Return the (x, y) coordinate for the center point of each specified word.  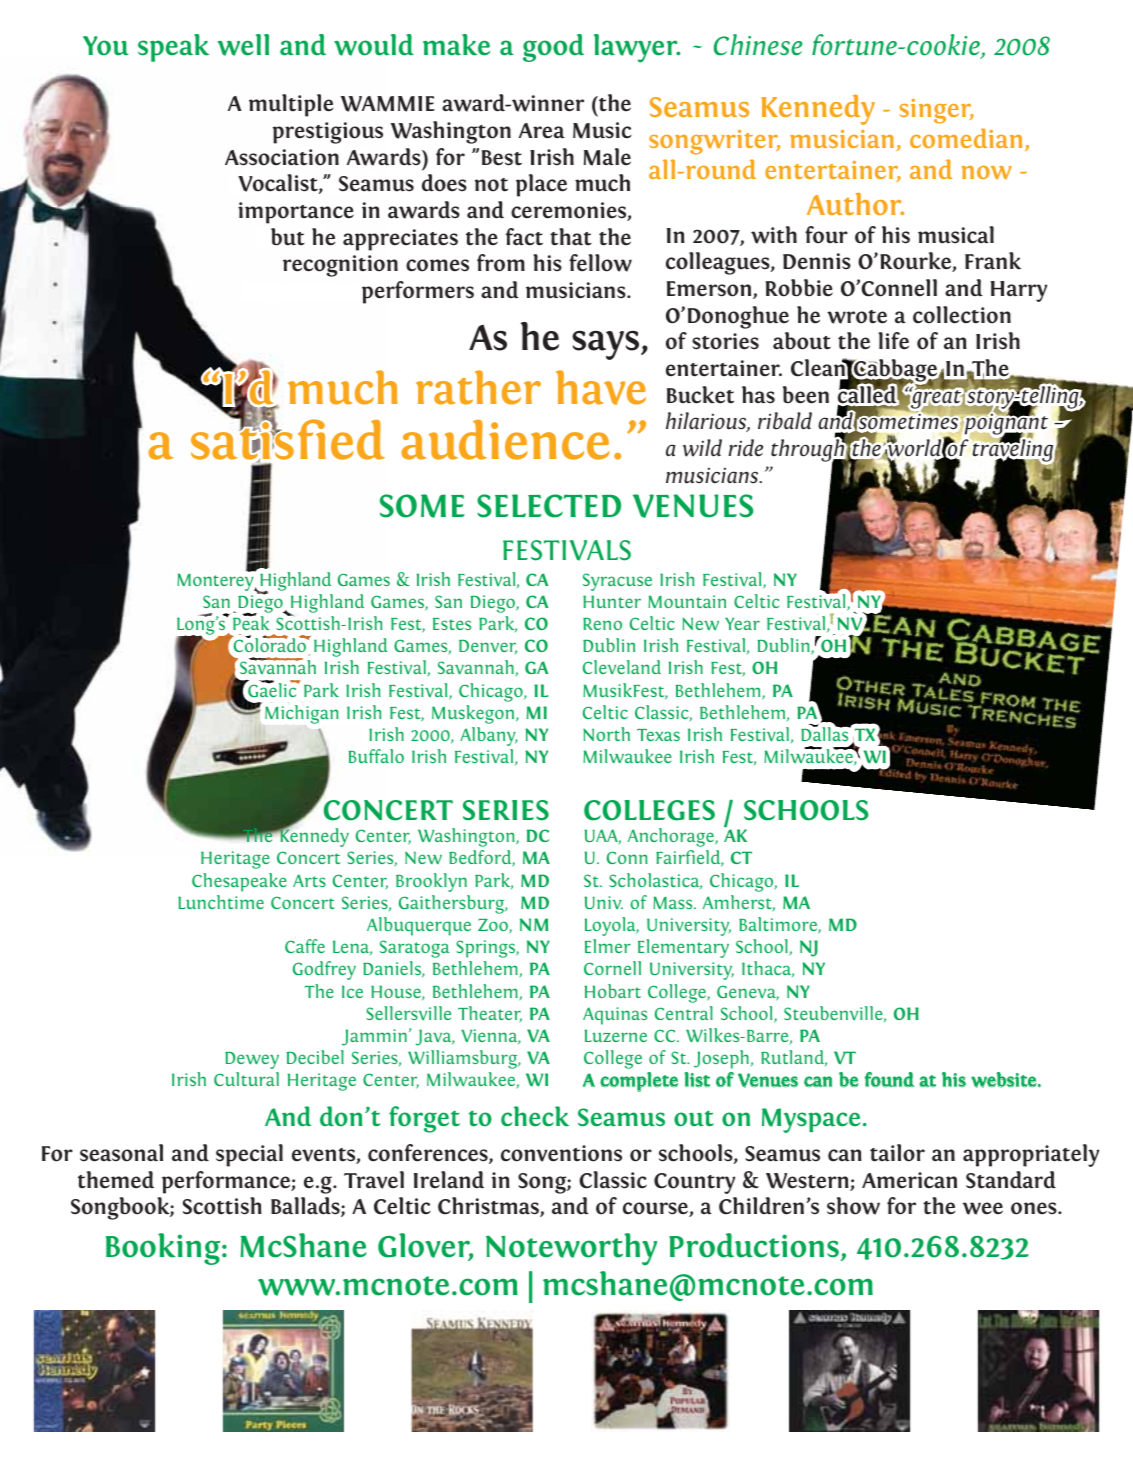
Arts (309, 880)
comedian (966, 138)
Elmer (608, 946)
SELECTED (549, 506)
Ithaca (768, 969)
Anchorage (672, 837)
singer (936, 111)
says (607, 345)
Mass (674, 902)
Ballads (306, 1207)
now (987, 173)
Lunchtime (221, 902)
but (288, 237)
